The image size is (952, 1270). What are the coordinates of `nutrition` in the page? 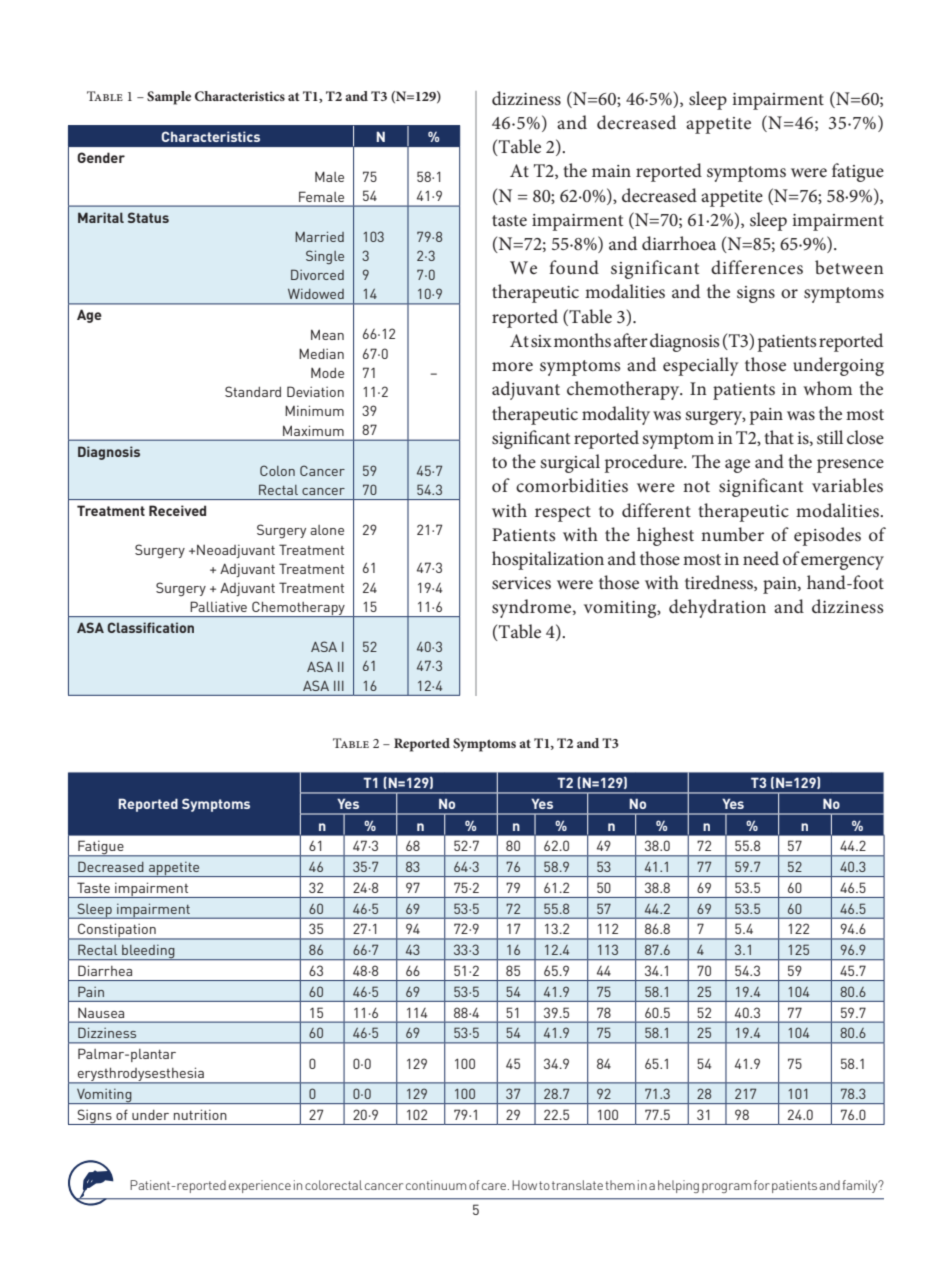 It's located at (200, 1114).
